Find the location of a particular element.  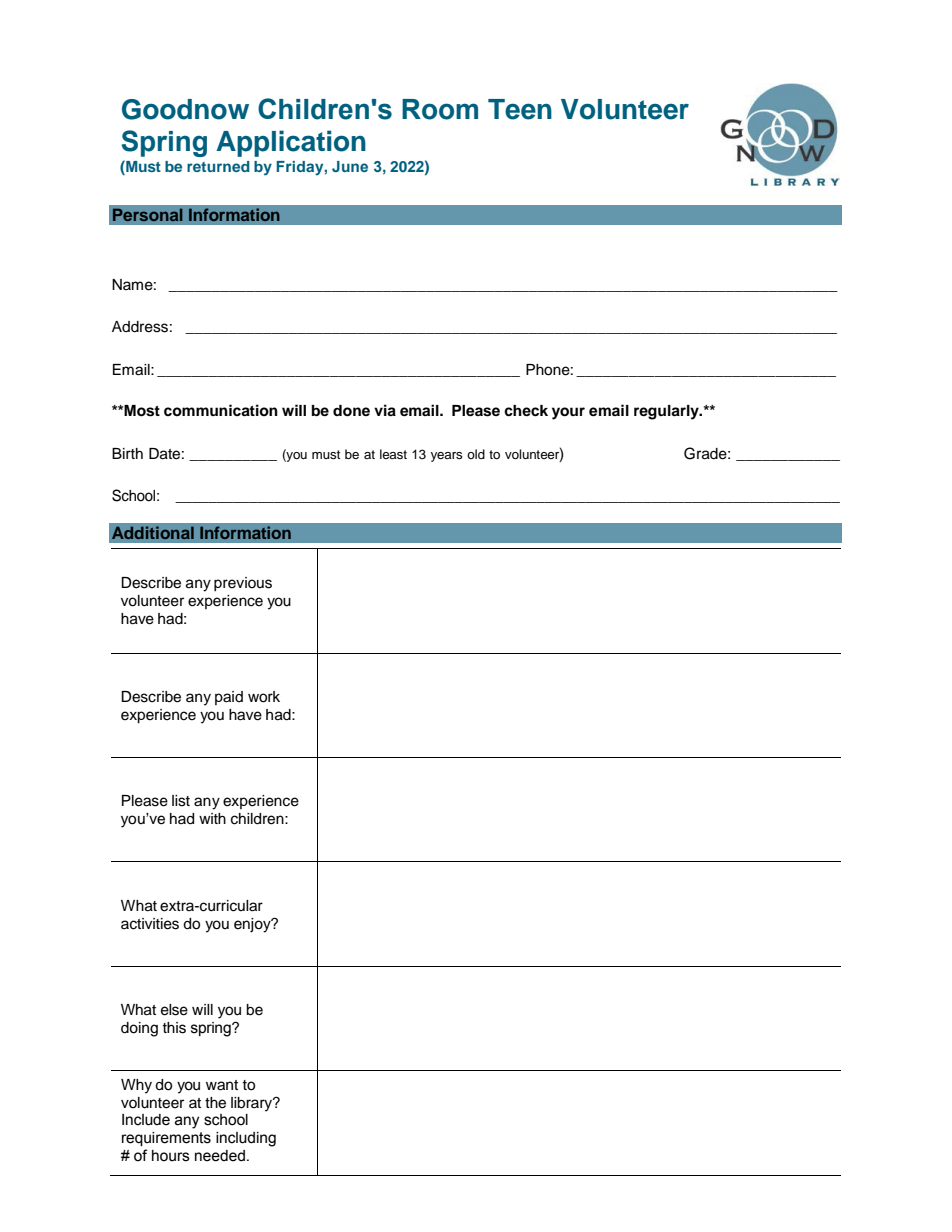

least is located at coordinates (393, 454).
